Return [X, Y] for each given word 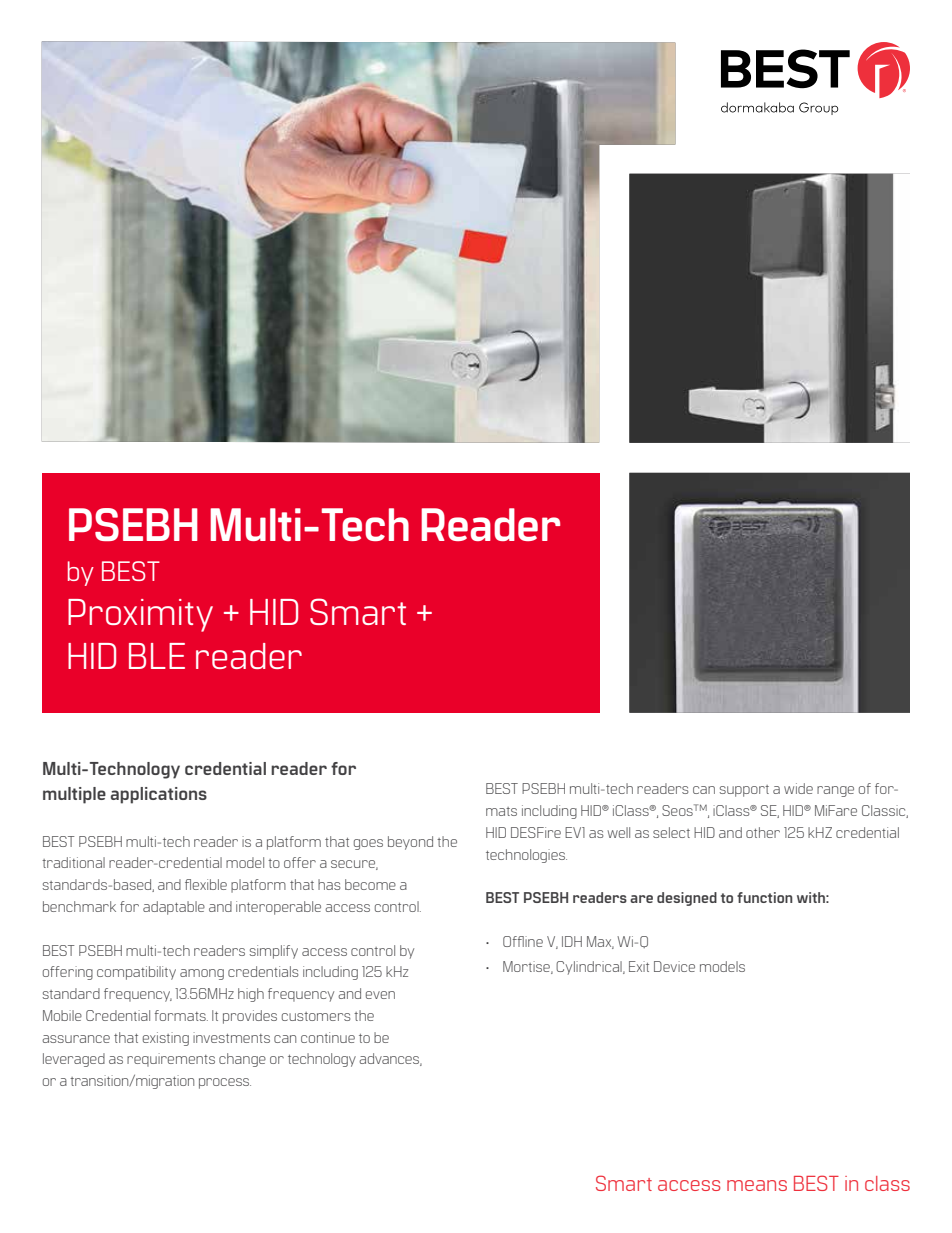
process [225, 1083]
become [370, 884]
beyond [410, 843]
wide [798, 788]
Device [674, 966]
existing [166, 1039]
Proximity [140, 615]
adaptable [174, 908]
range [835, 791]
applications [159, 795]
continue [328, 1037]
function [765, 897]
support [744, 791]
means [757, 1185]
